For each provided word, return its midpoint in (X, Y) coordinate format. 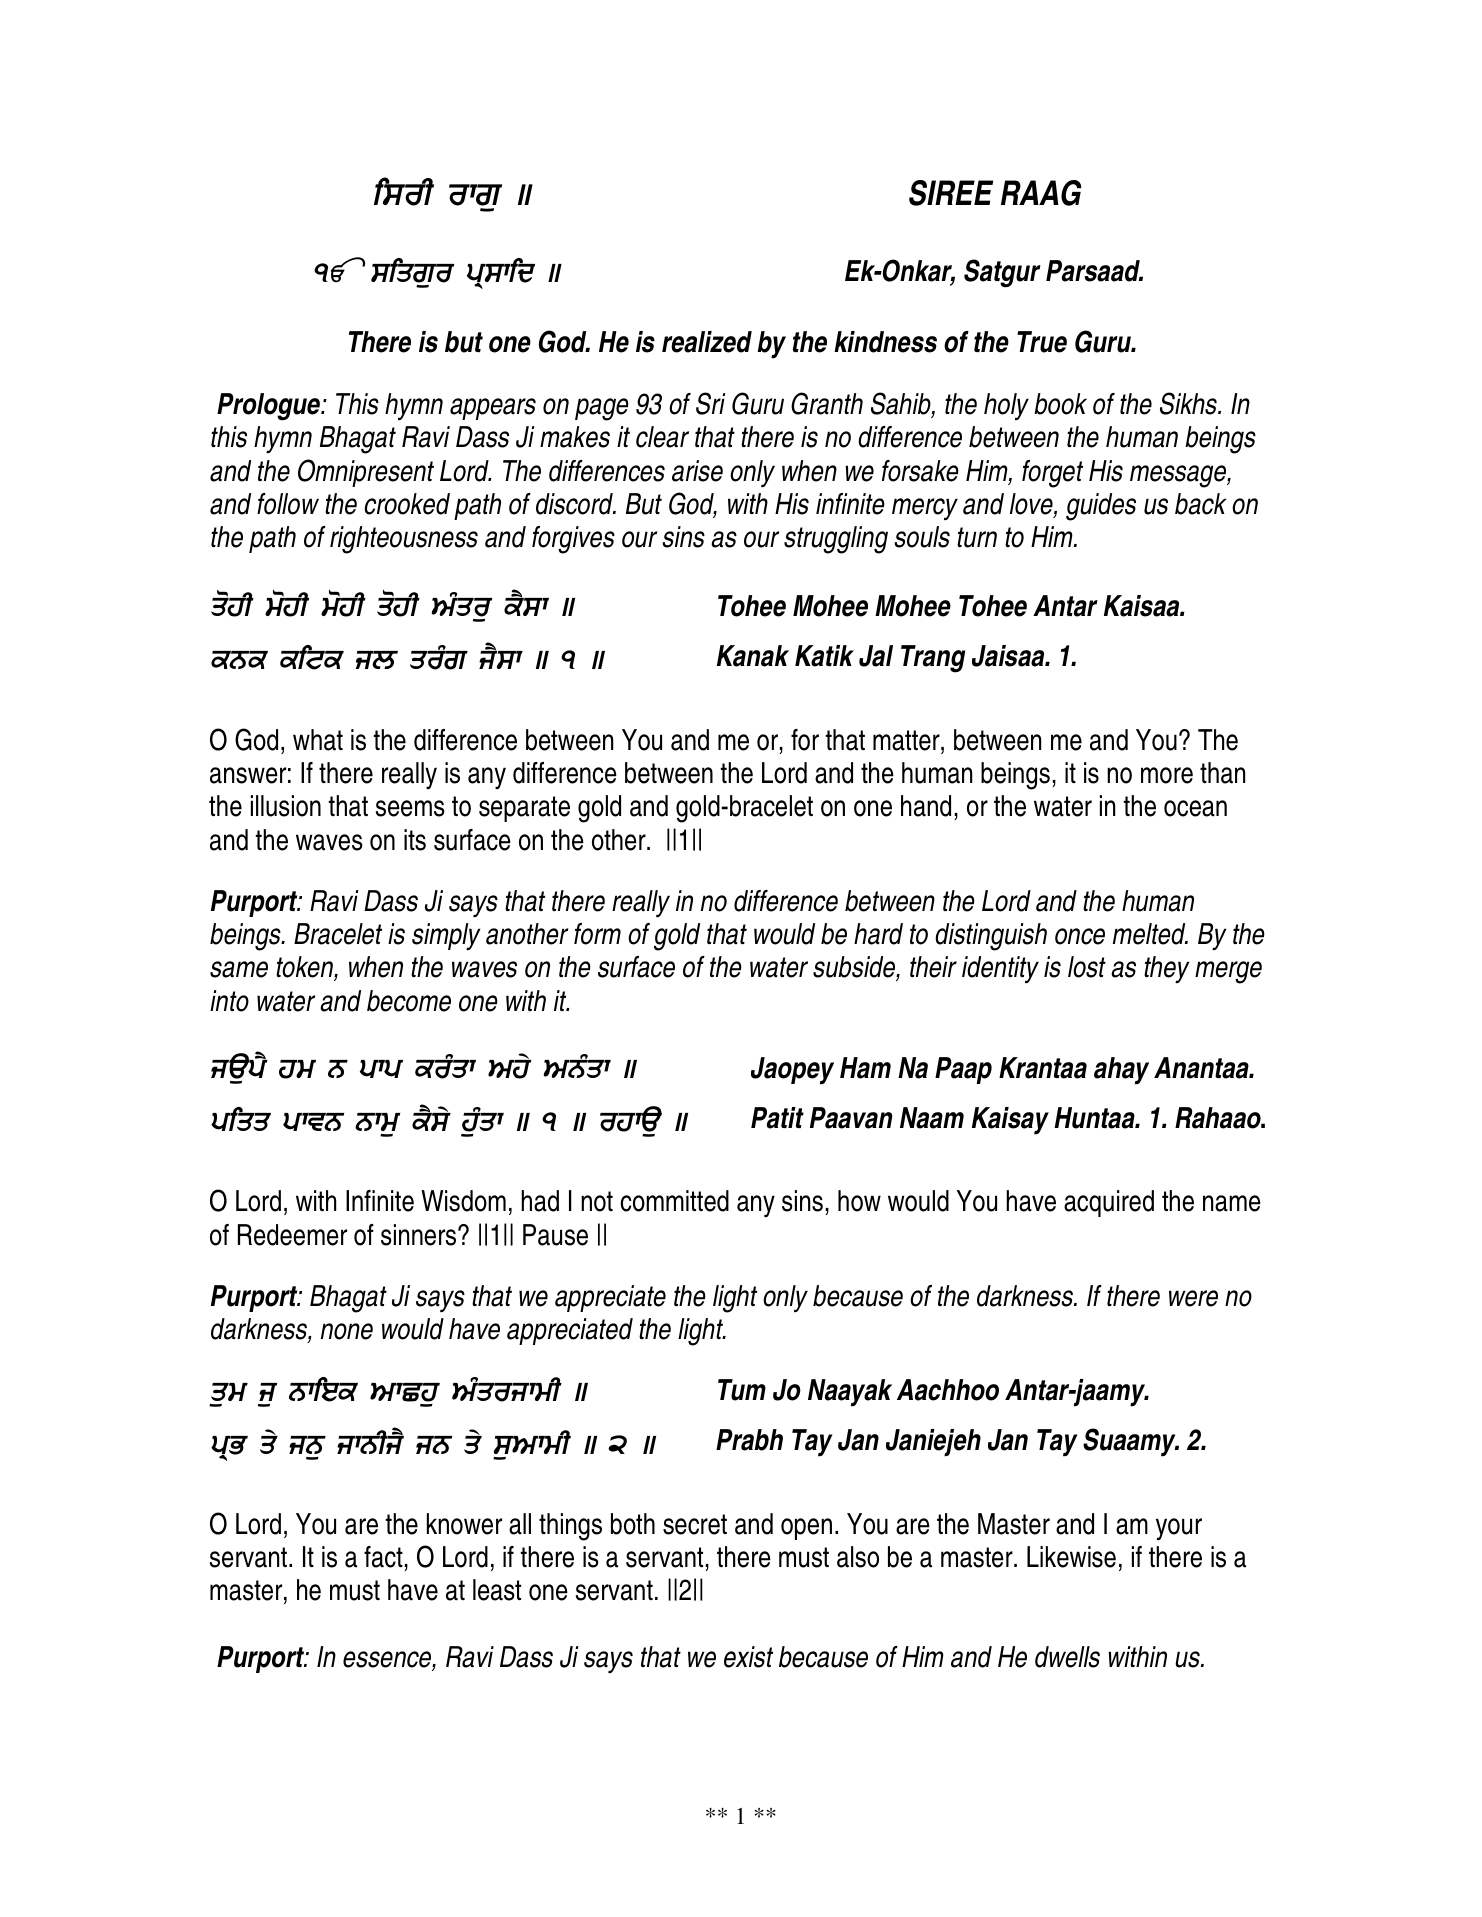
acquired (1109, 1203)
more (1167, 775)
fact (383, 1557)
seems (410, 808)
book (1060, 404)
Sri (711, 403)
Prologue (270, 407)
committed (674, 1201)
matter (907, 740)
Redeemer (292, 1235)
